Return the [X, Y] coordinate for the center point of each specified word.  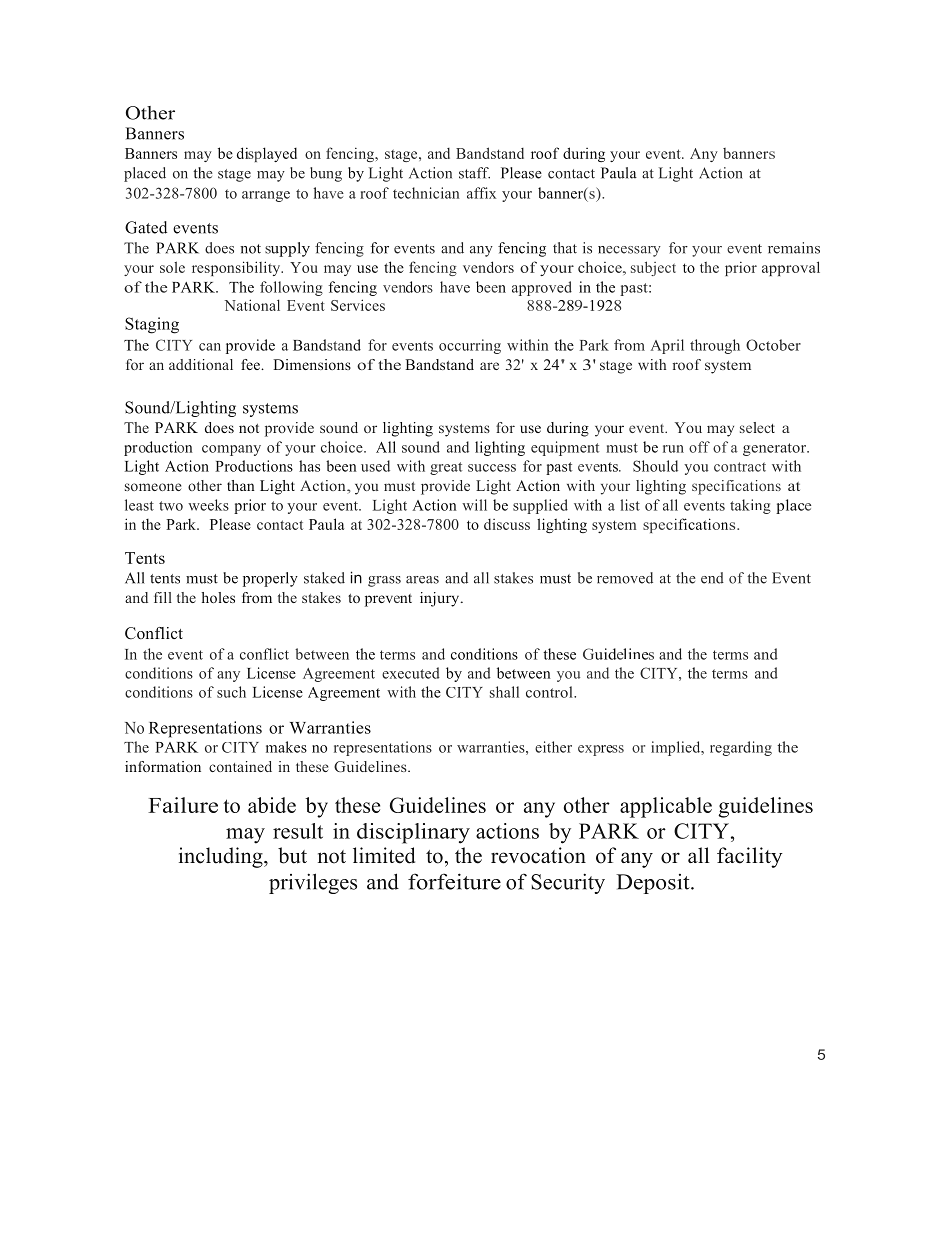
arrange [266, 196]
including [222, 857]
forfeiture [454, 881]
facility [750, 857]
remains [794, 248]
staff [474, 173]
